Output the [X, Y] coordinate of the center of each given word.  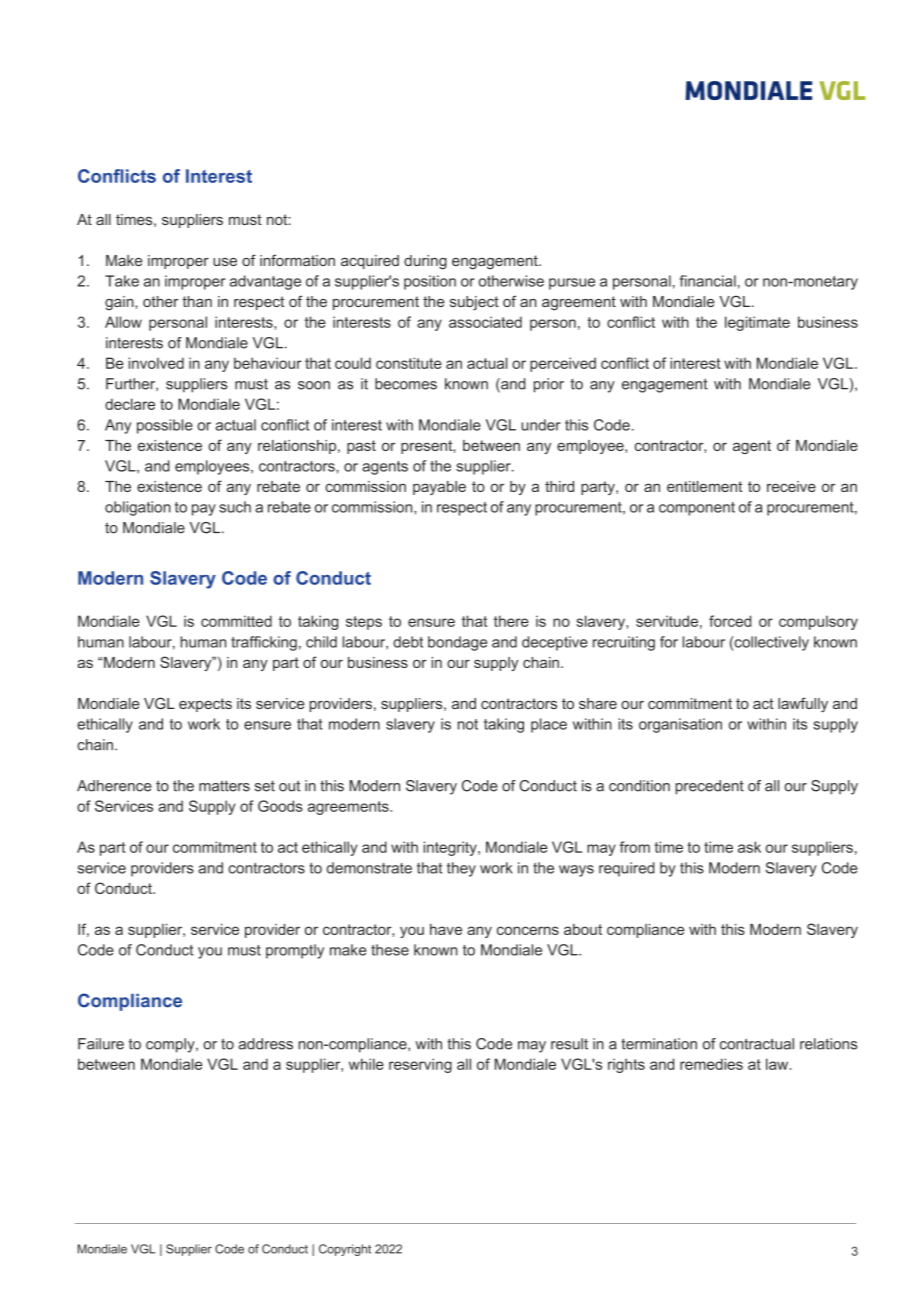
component [697, 509]
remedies [711, 1064]
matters [224, 786]
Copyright [345, 1250]
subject [474, 303]
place [549, 725]
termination [659, 1044]
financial [708, 281]
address [266, 1044]
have [446, 929]
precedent [709, 787]
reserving [420, 1065]
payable [439, 488]
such [235, 507]
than [197, 301]
